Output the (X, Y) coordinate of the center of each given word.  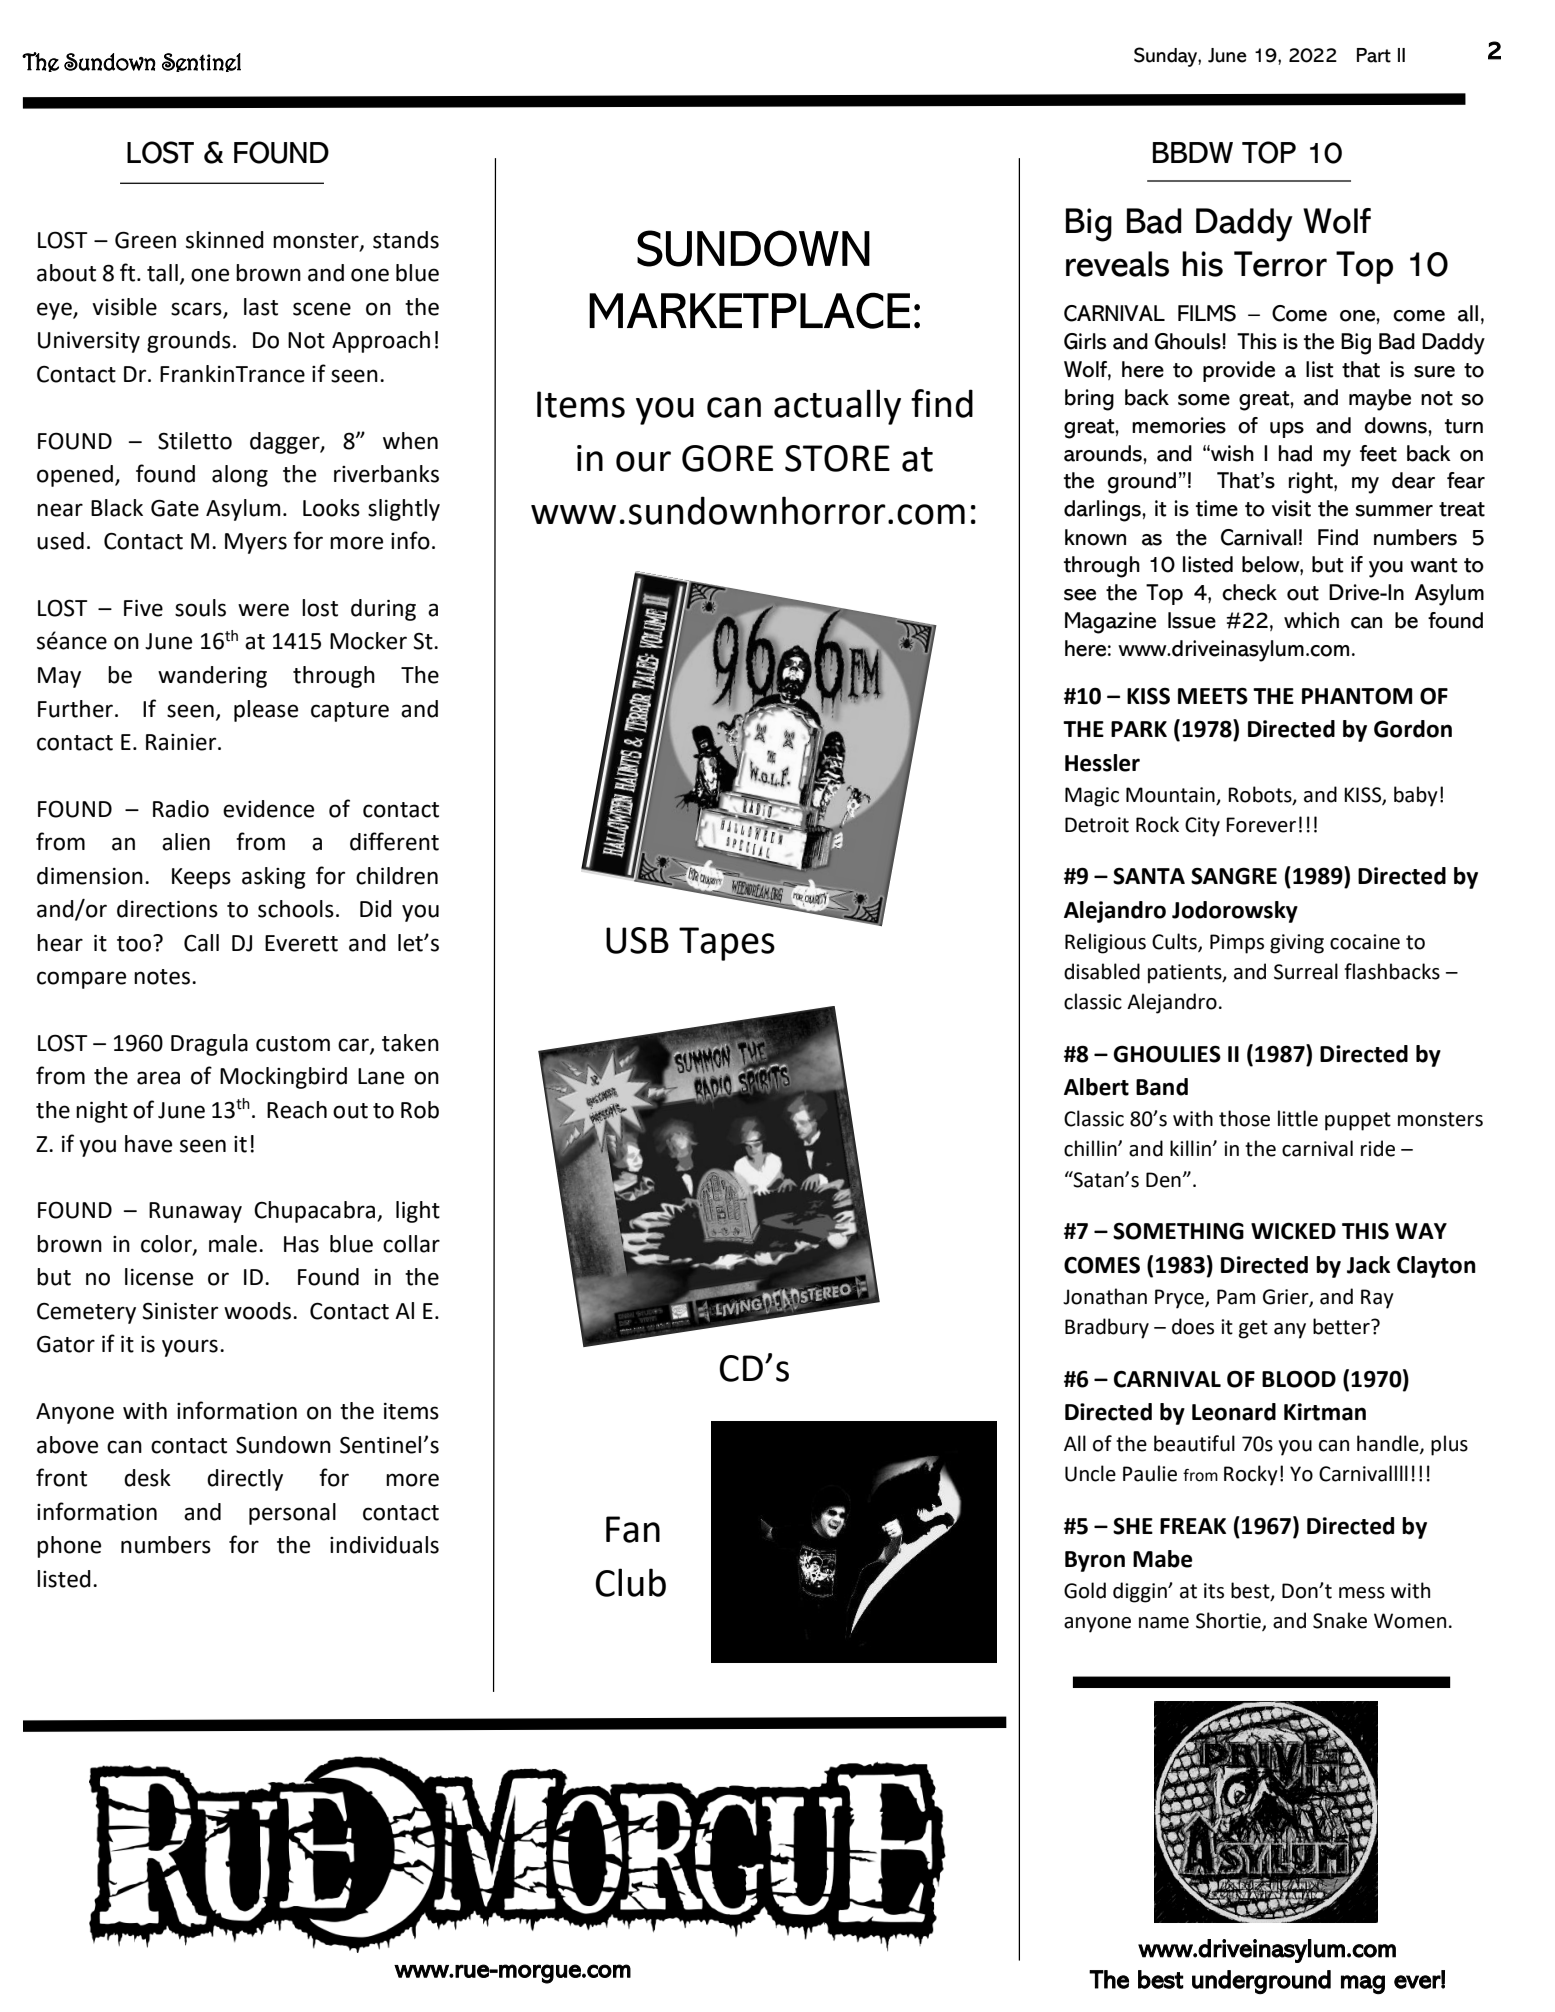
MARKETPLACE (749, 310)
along (240, 476)
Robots (1261, 795)
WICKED (1293, 1231)
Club (630, 1582)
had (1295, 453)
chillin (1091, 1148)
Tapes (727, 944)
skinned (225, 240)
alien (186, 842)
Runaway (195, 1212)
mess (1362, 1593)
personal (292, 1514)
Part (1374, 55)
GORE (727, 458)
